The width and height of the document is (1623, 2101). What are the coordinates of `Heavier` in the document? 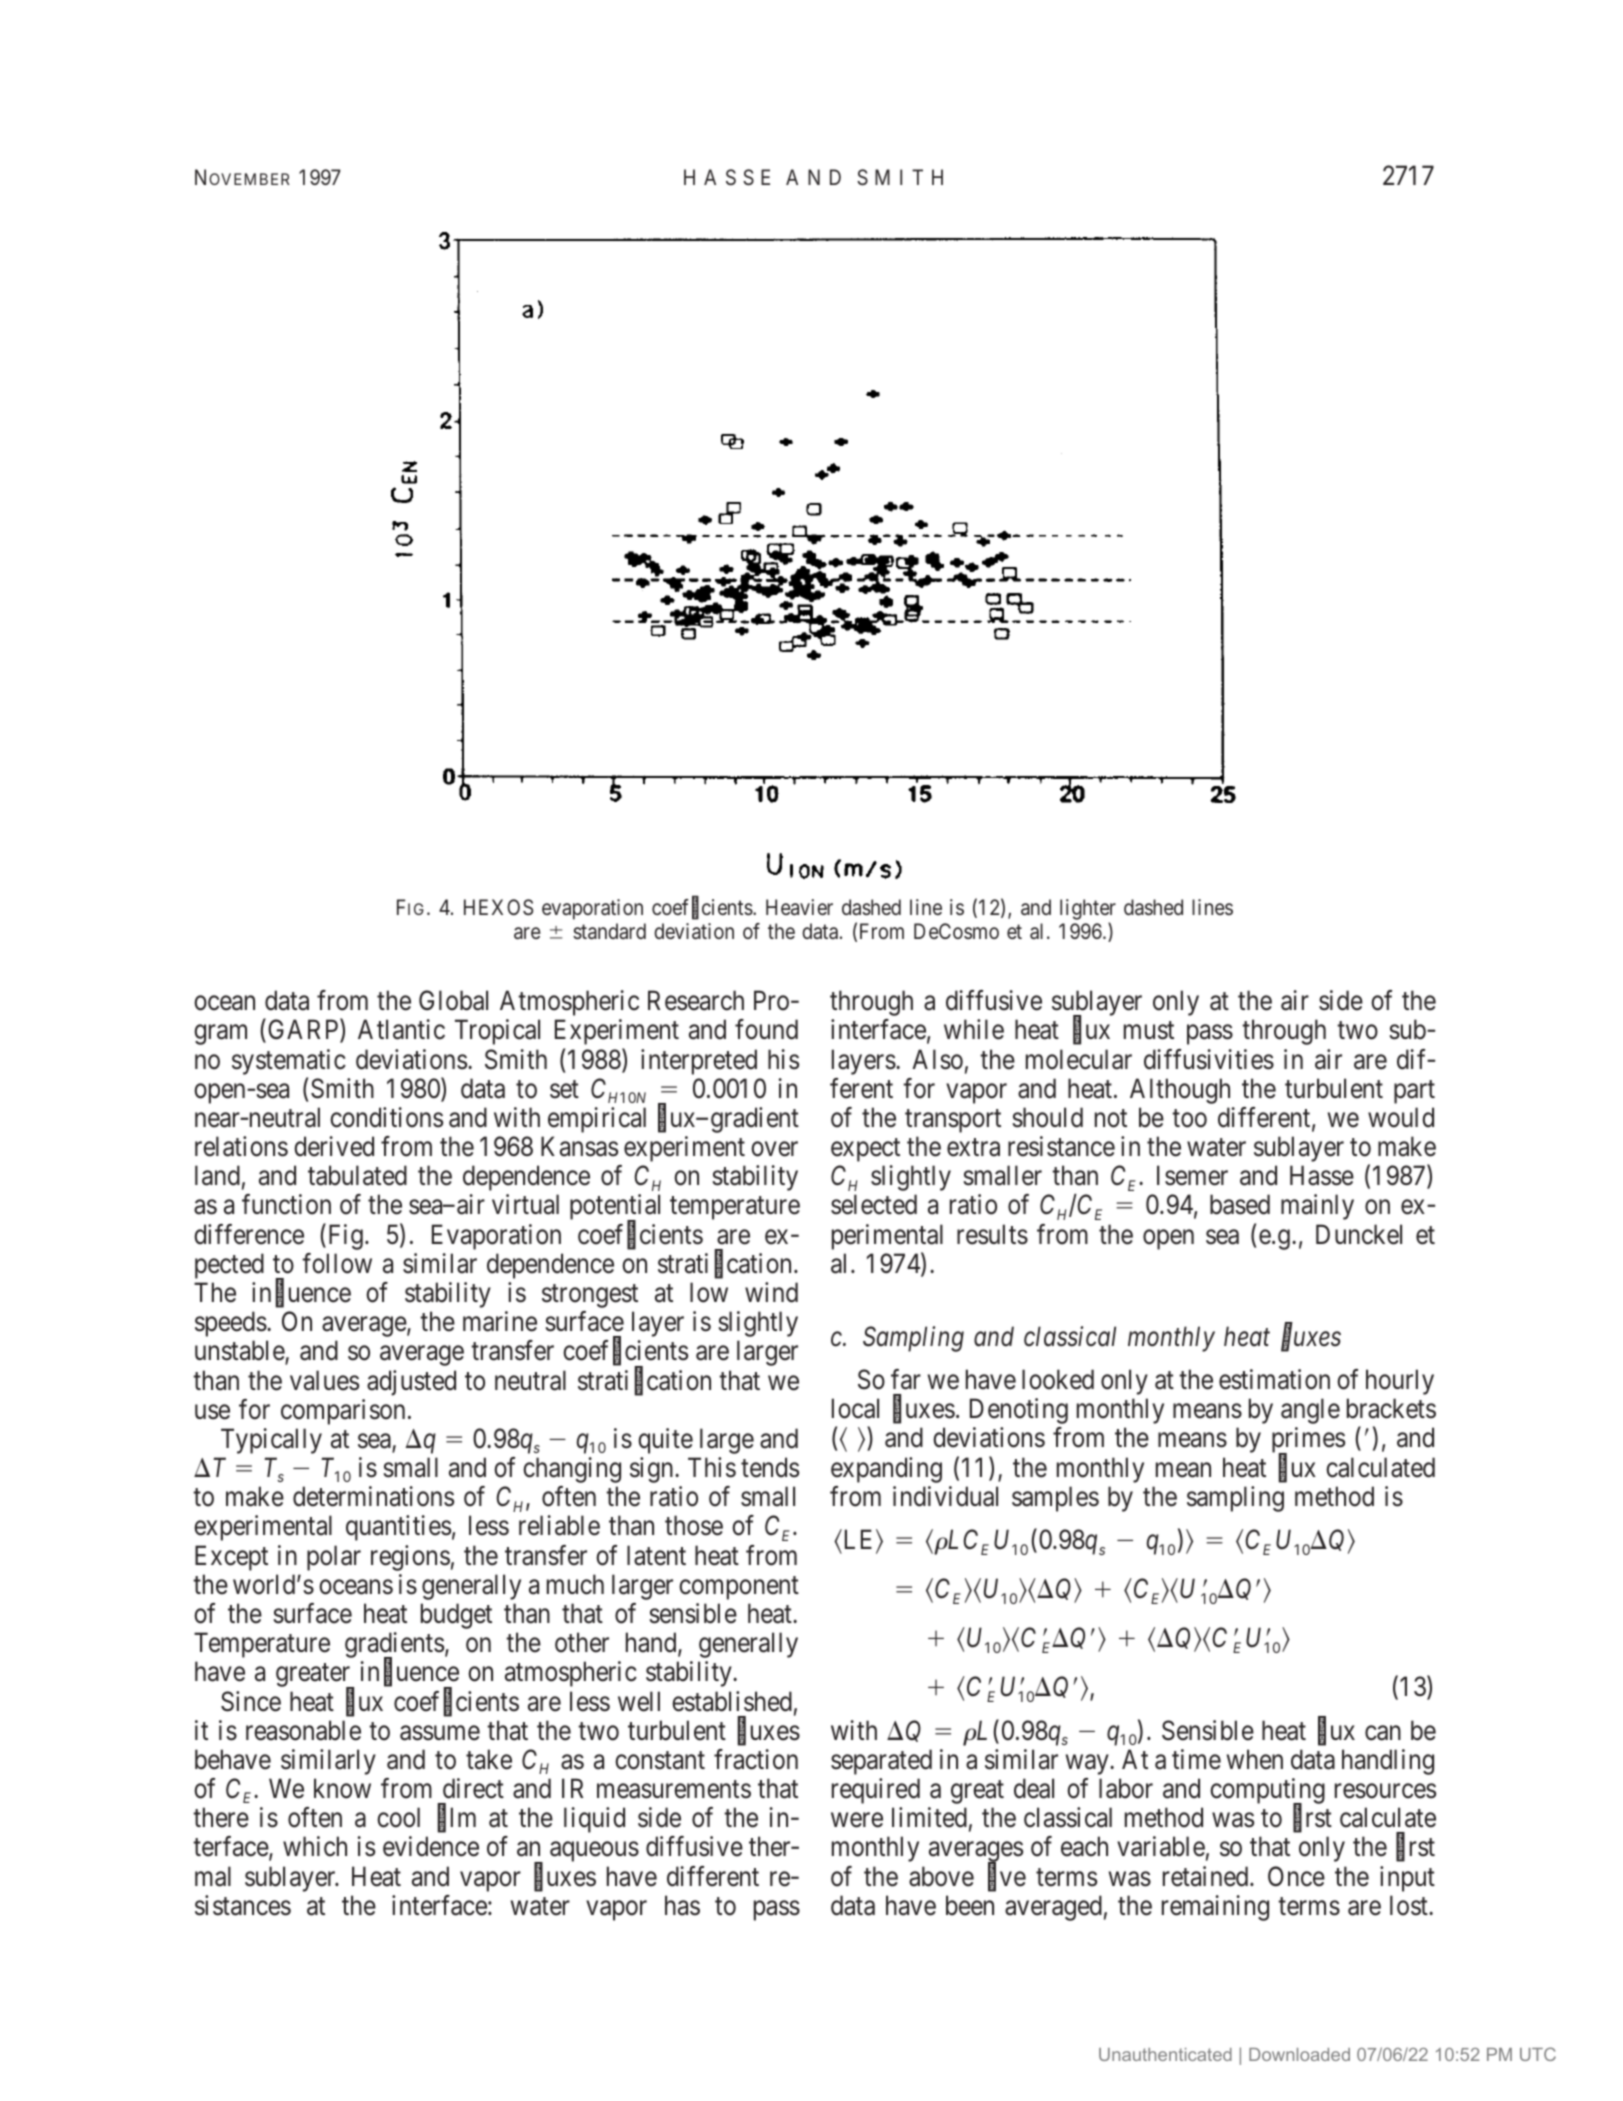 It's located at (799, 907).
